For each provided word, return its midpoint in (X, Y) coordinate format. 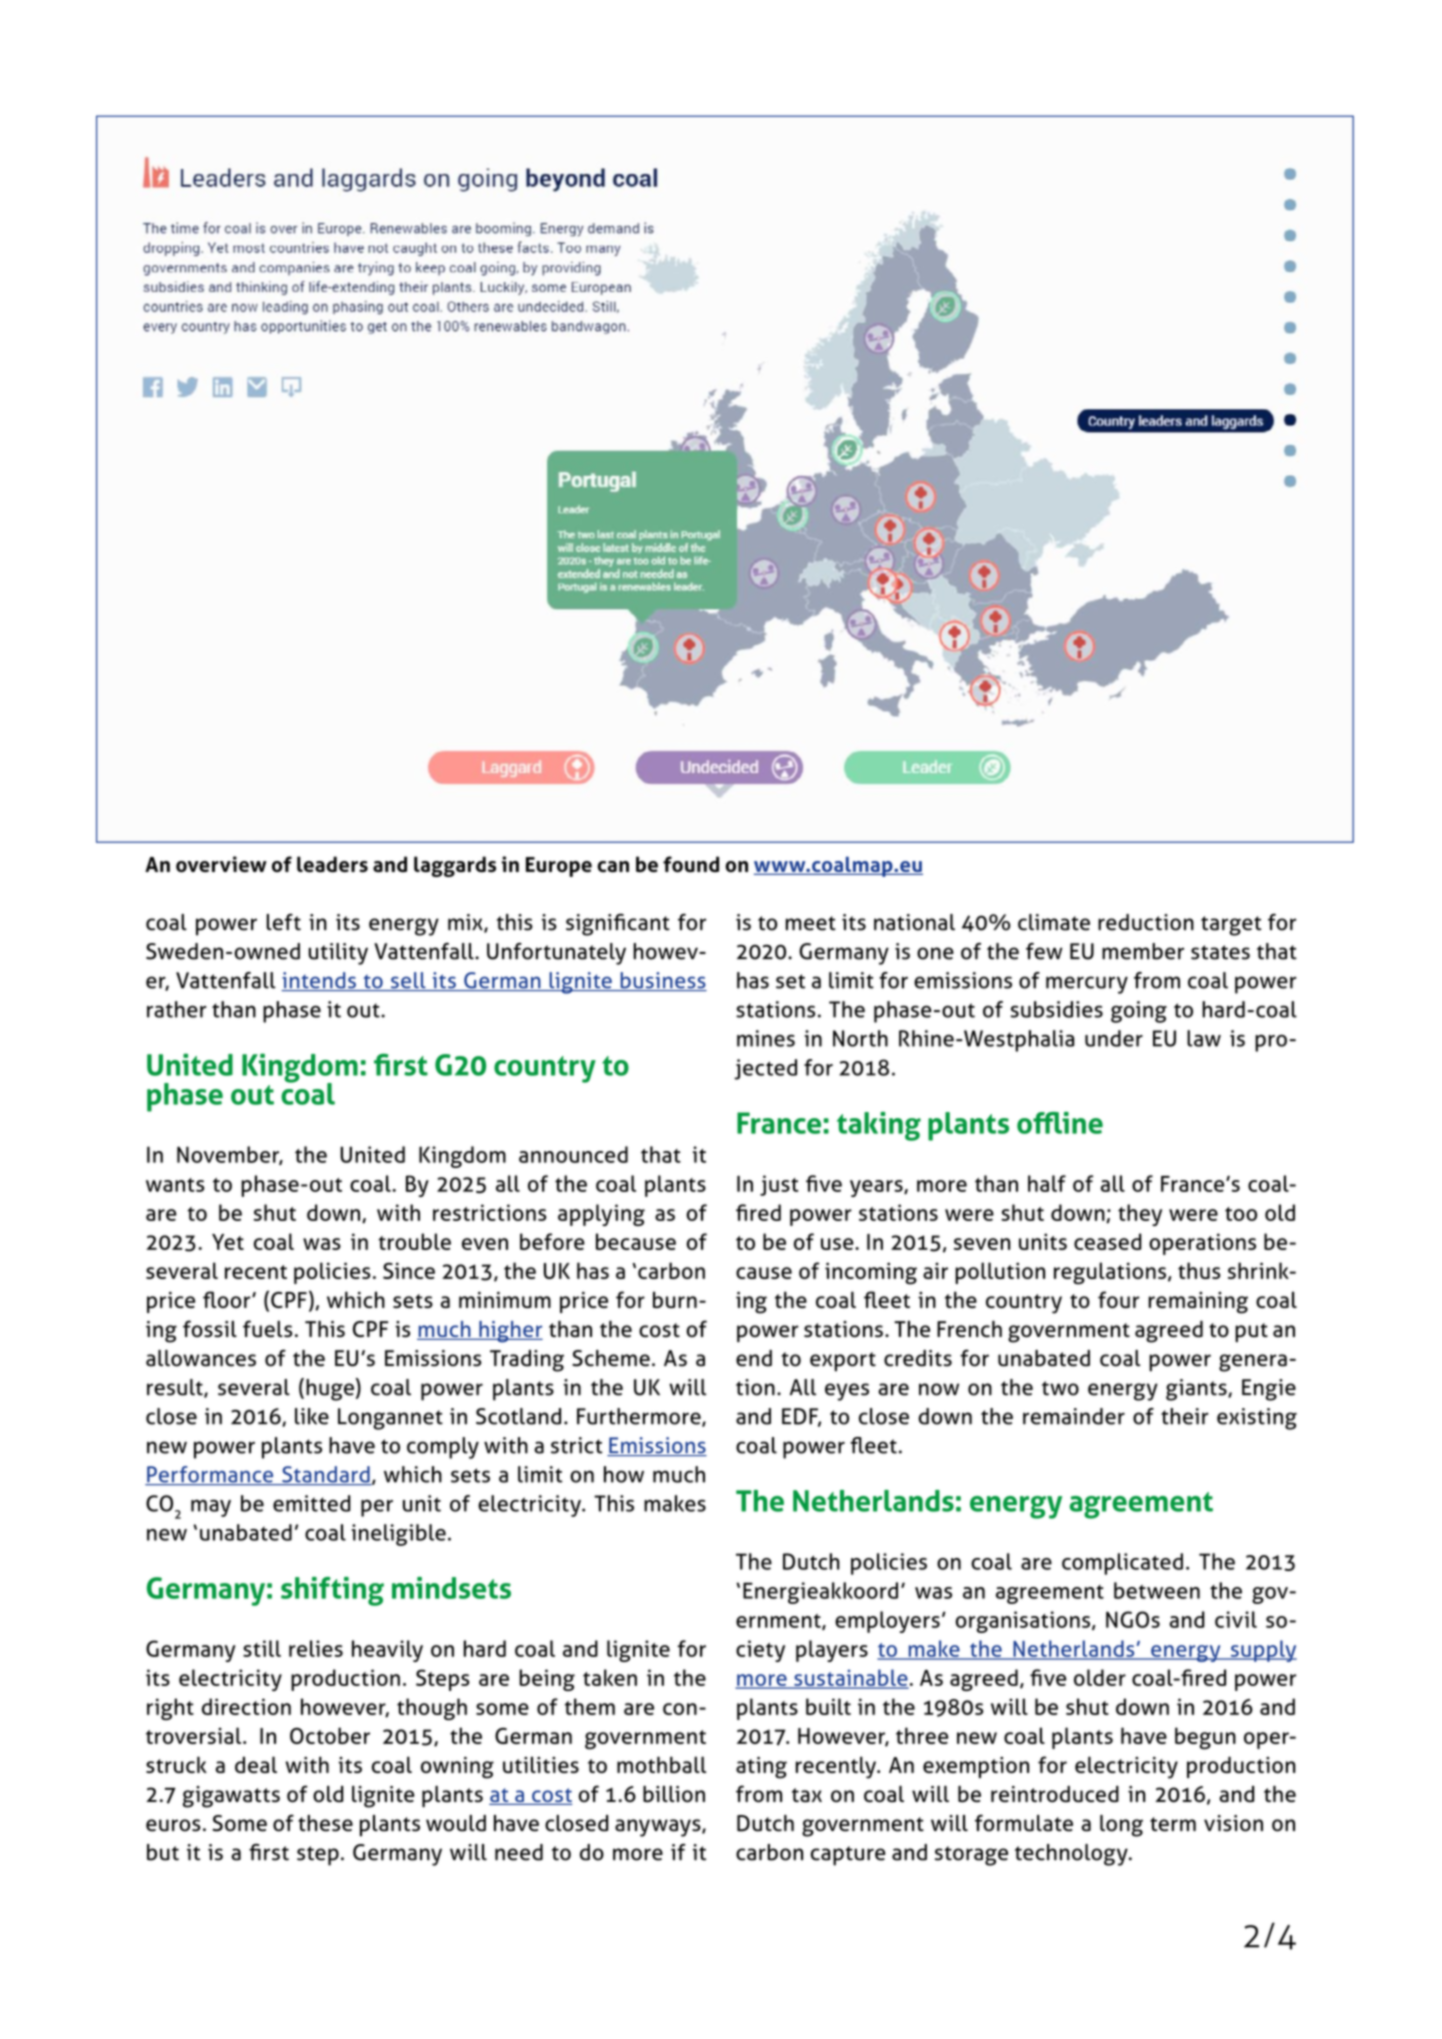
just (779, 1185)
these (325, 1823)
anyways (659, 1828)
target (1231, 926)
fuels (267, 1328)
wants (175, 1185)
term (1173, 1824)
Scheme (611, 1358)
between (1157, 1590)
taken (610, 1677)
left (284, 922)
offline (1060, 1123)
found (691, 864)
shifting (332, 1591)
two (1060, 1388)
